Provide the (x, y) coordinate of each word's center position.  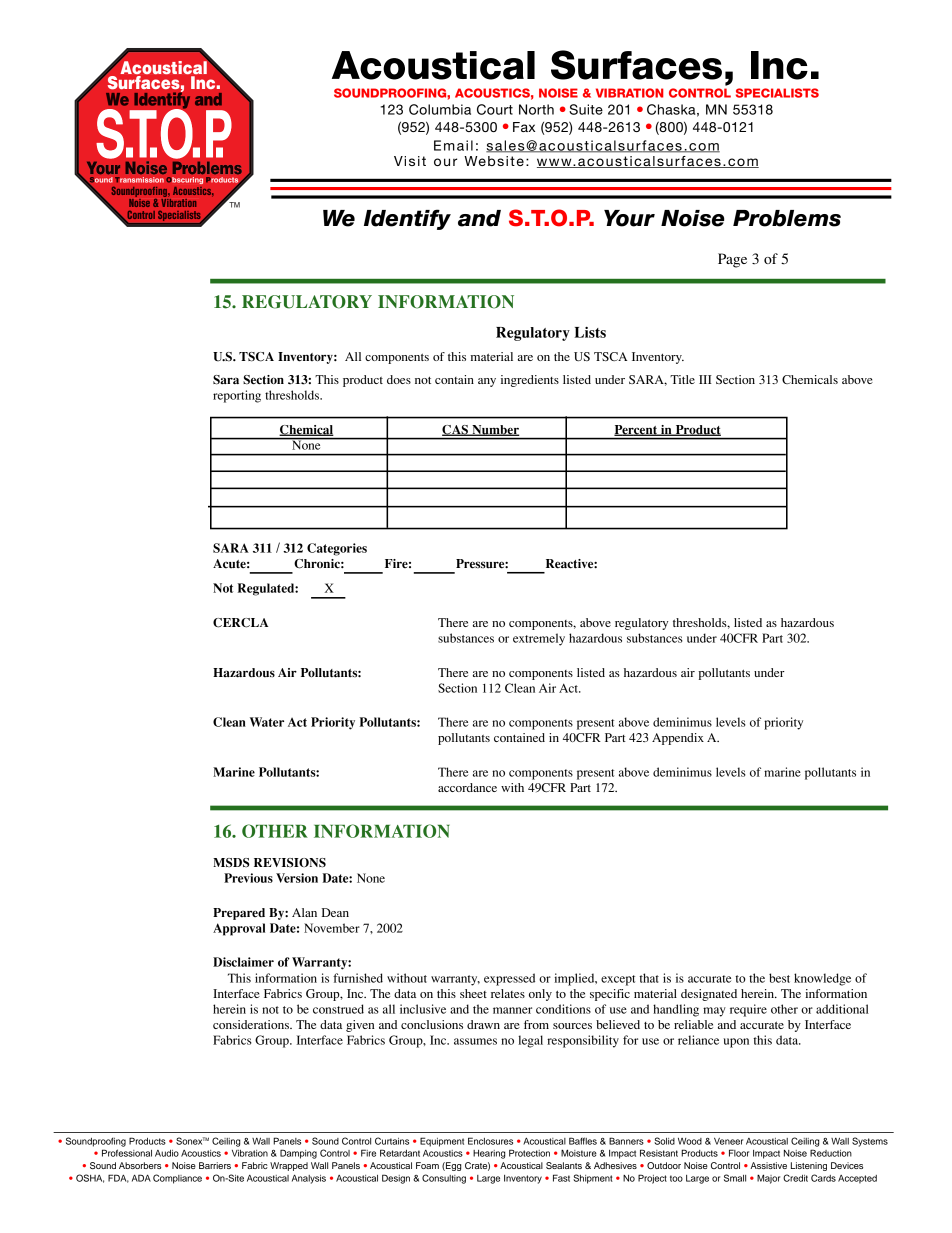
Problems (787, 218)
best (779, 978)
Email (453, 145)
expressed (509, 979)
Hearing (489, 1154)
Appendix (678, 739)
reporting (237, 396)
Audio (167, 1153)
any (487, 382)
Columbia (440, 109)
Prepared (239, 914)
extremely (539, 639)
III (705, 379)
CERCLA (240, 623)
